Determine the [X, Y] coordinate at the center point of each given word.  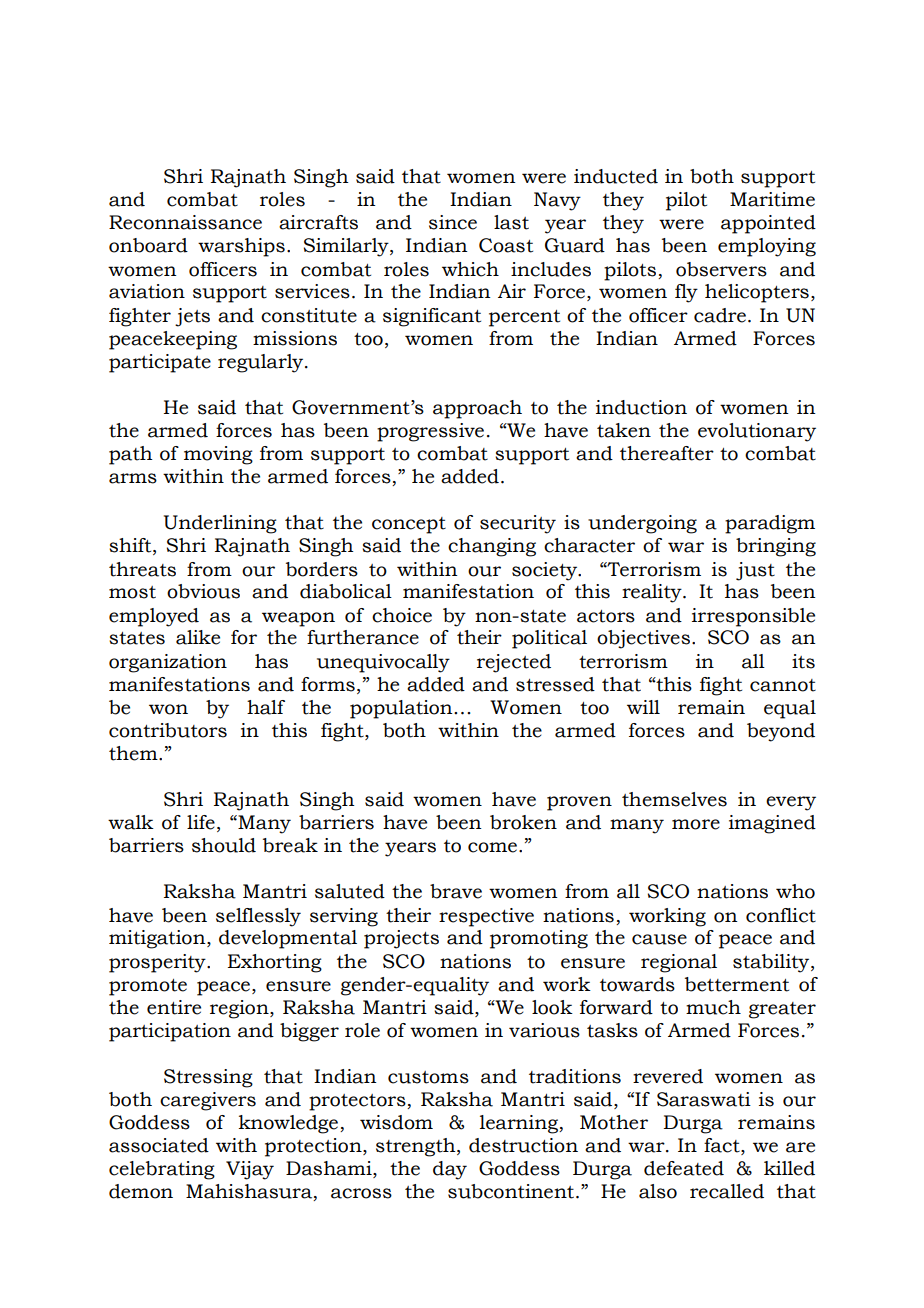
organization [168, 663]
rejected [514, 663]
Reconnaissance [185, 222]
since [453, 222]
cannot [783, 685]
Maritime [772, 199]
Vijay [250, 1170]
